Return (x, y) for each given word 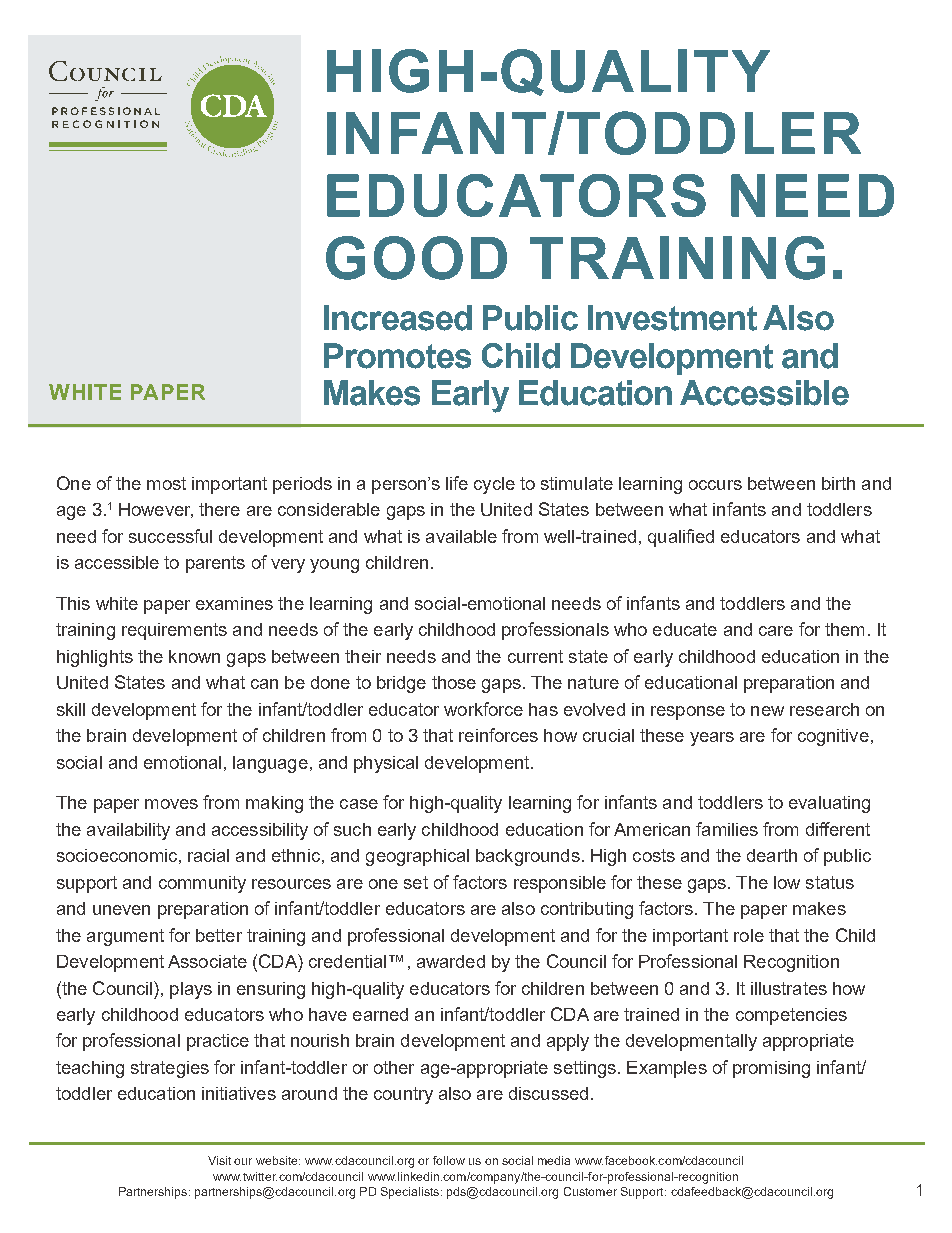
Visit (219, 1160)
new (767, 711)
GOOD (416, 258)
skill (71, 709)
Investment (672, 318)
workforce (483, 709)
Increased (398, 318)
